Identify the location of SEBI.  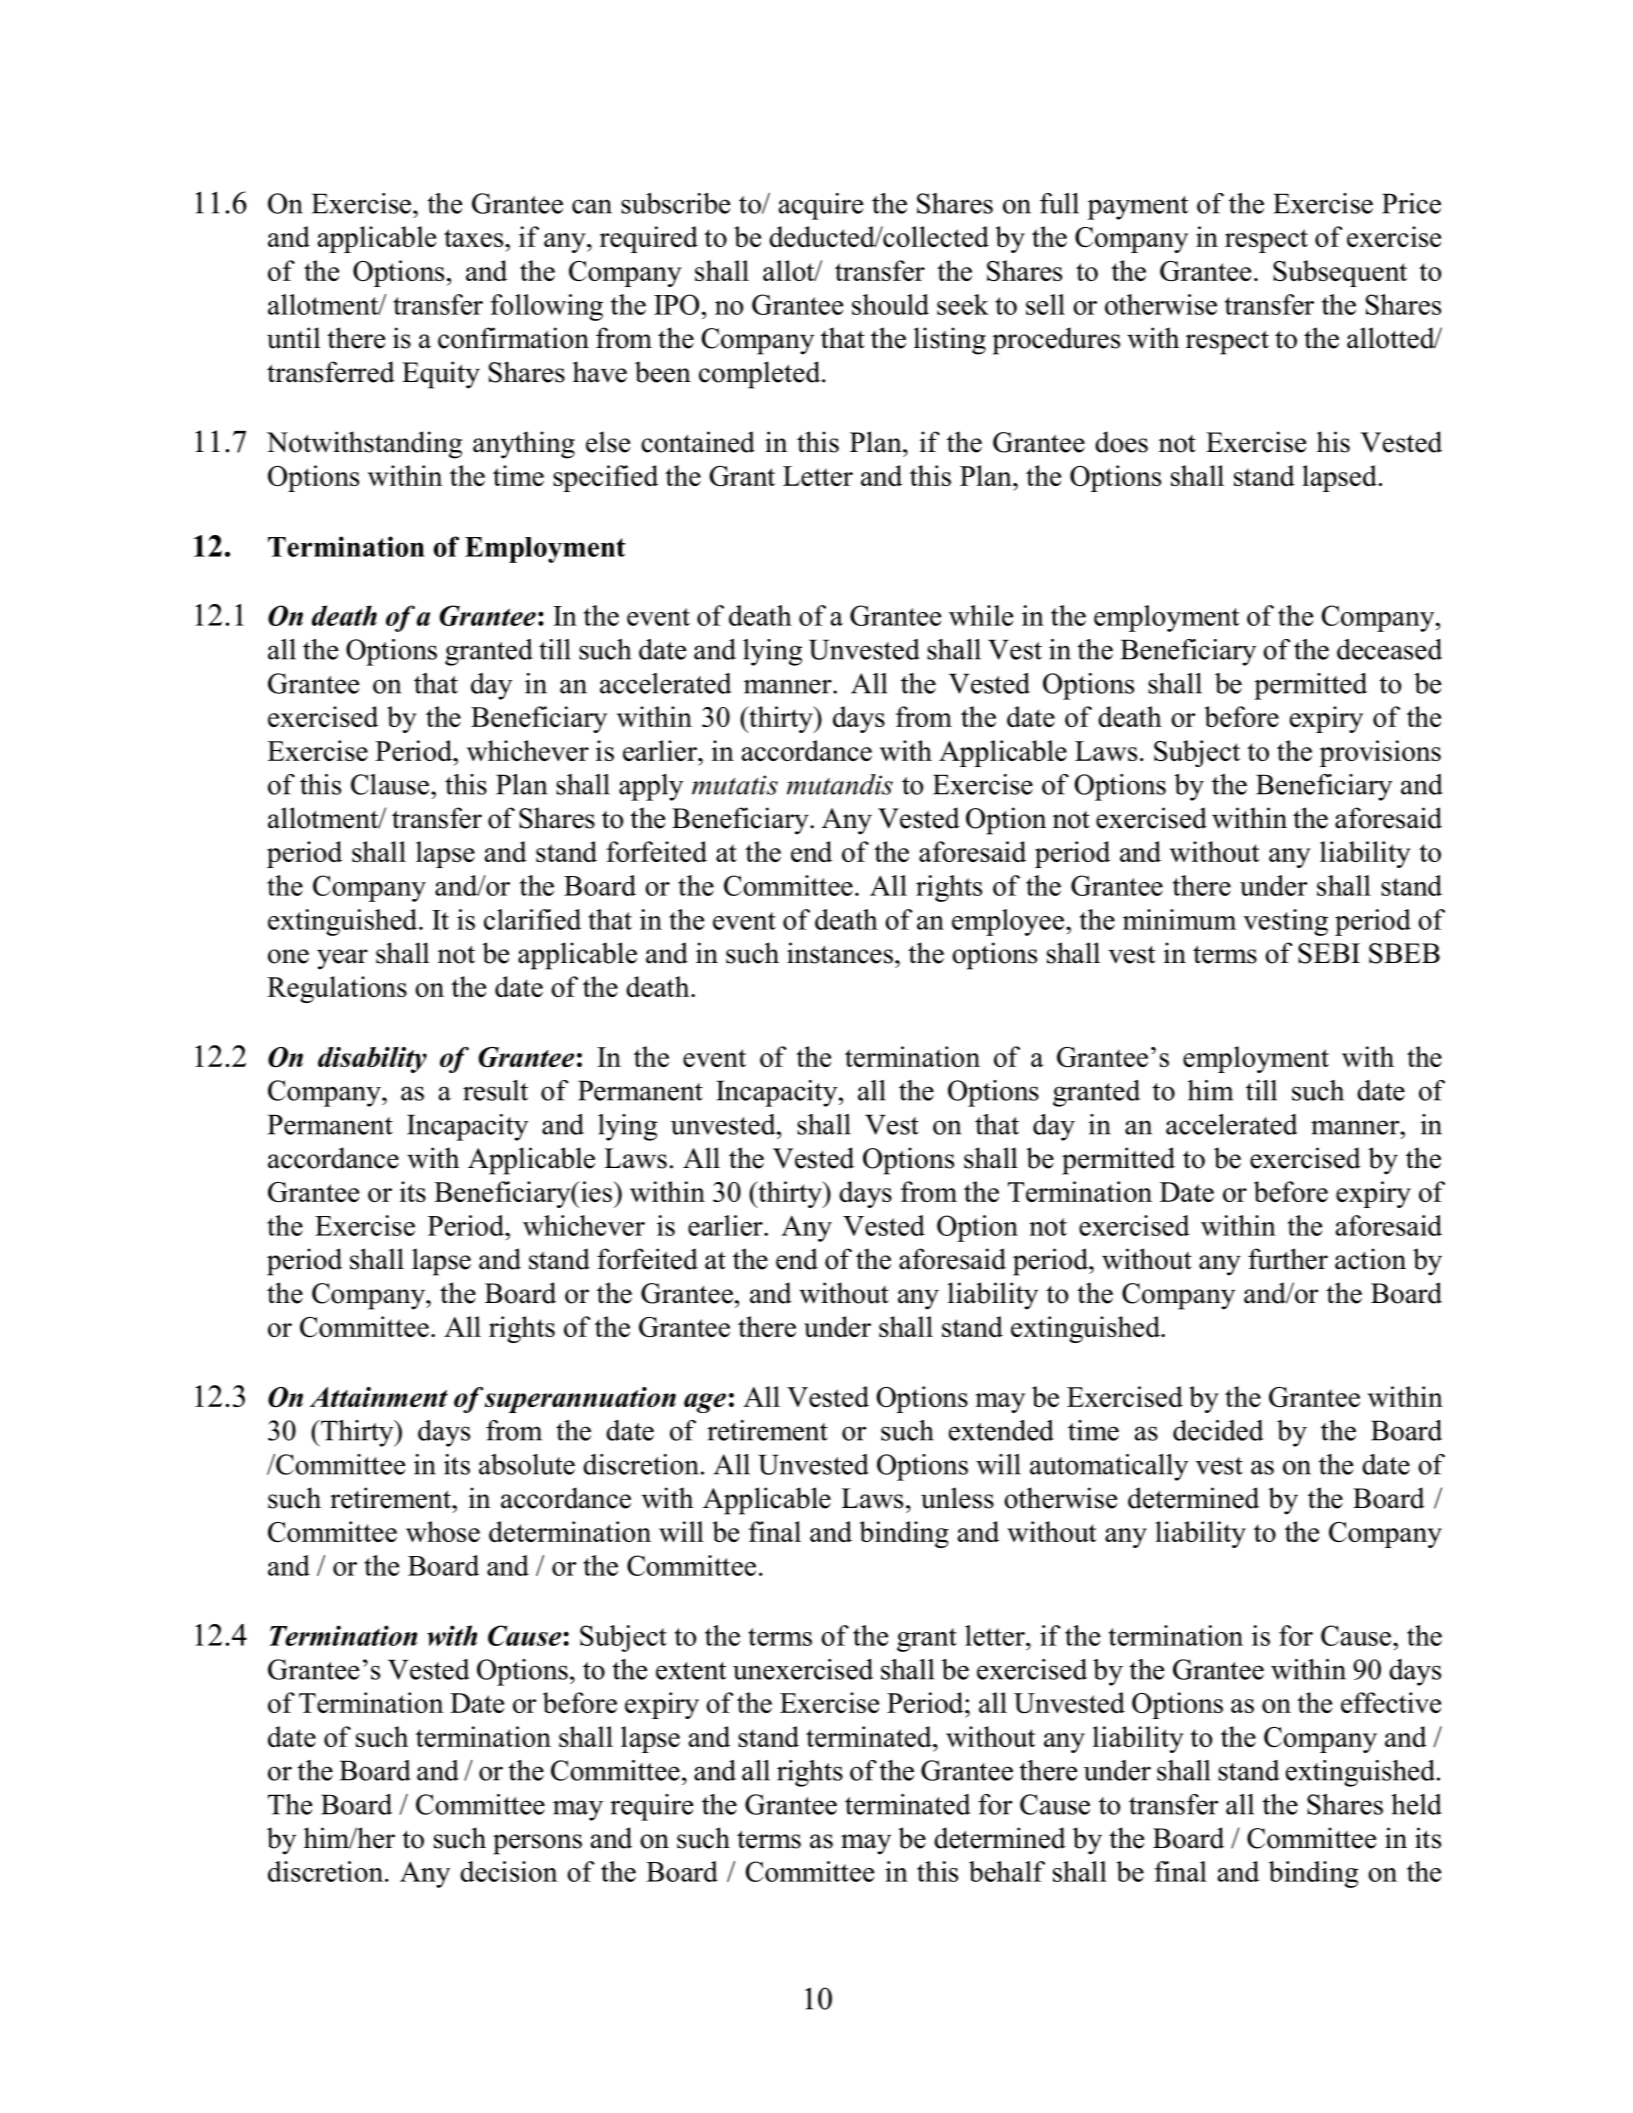
(1329, 953).
